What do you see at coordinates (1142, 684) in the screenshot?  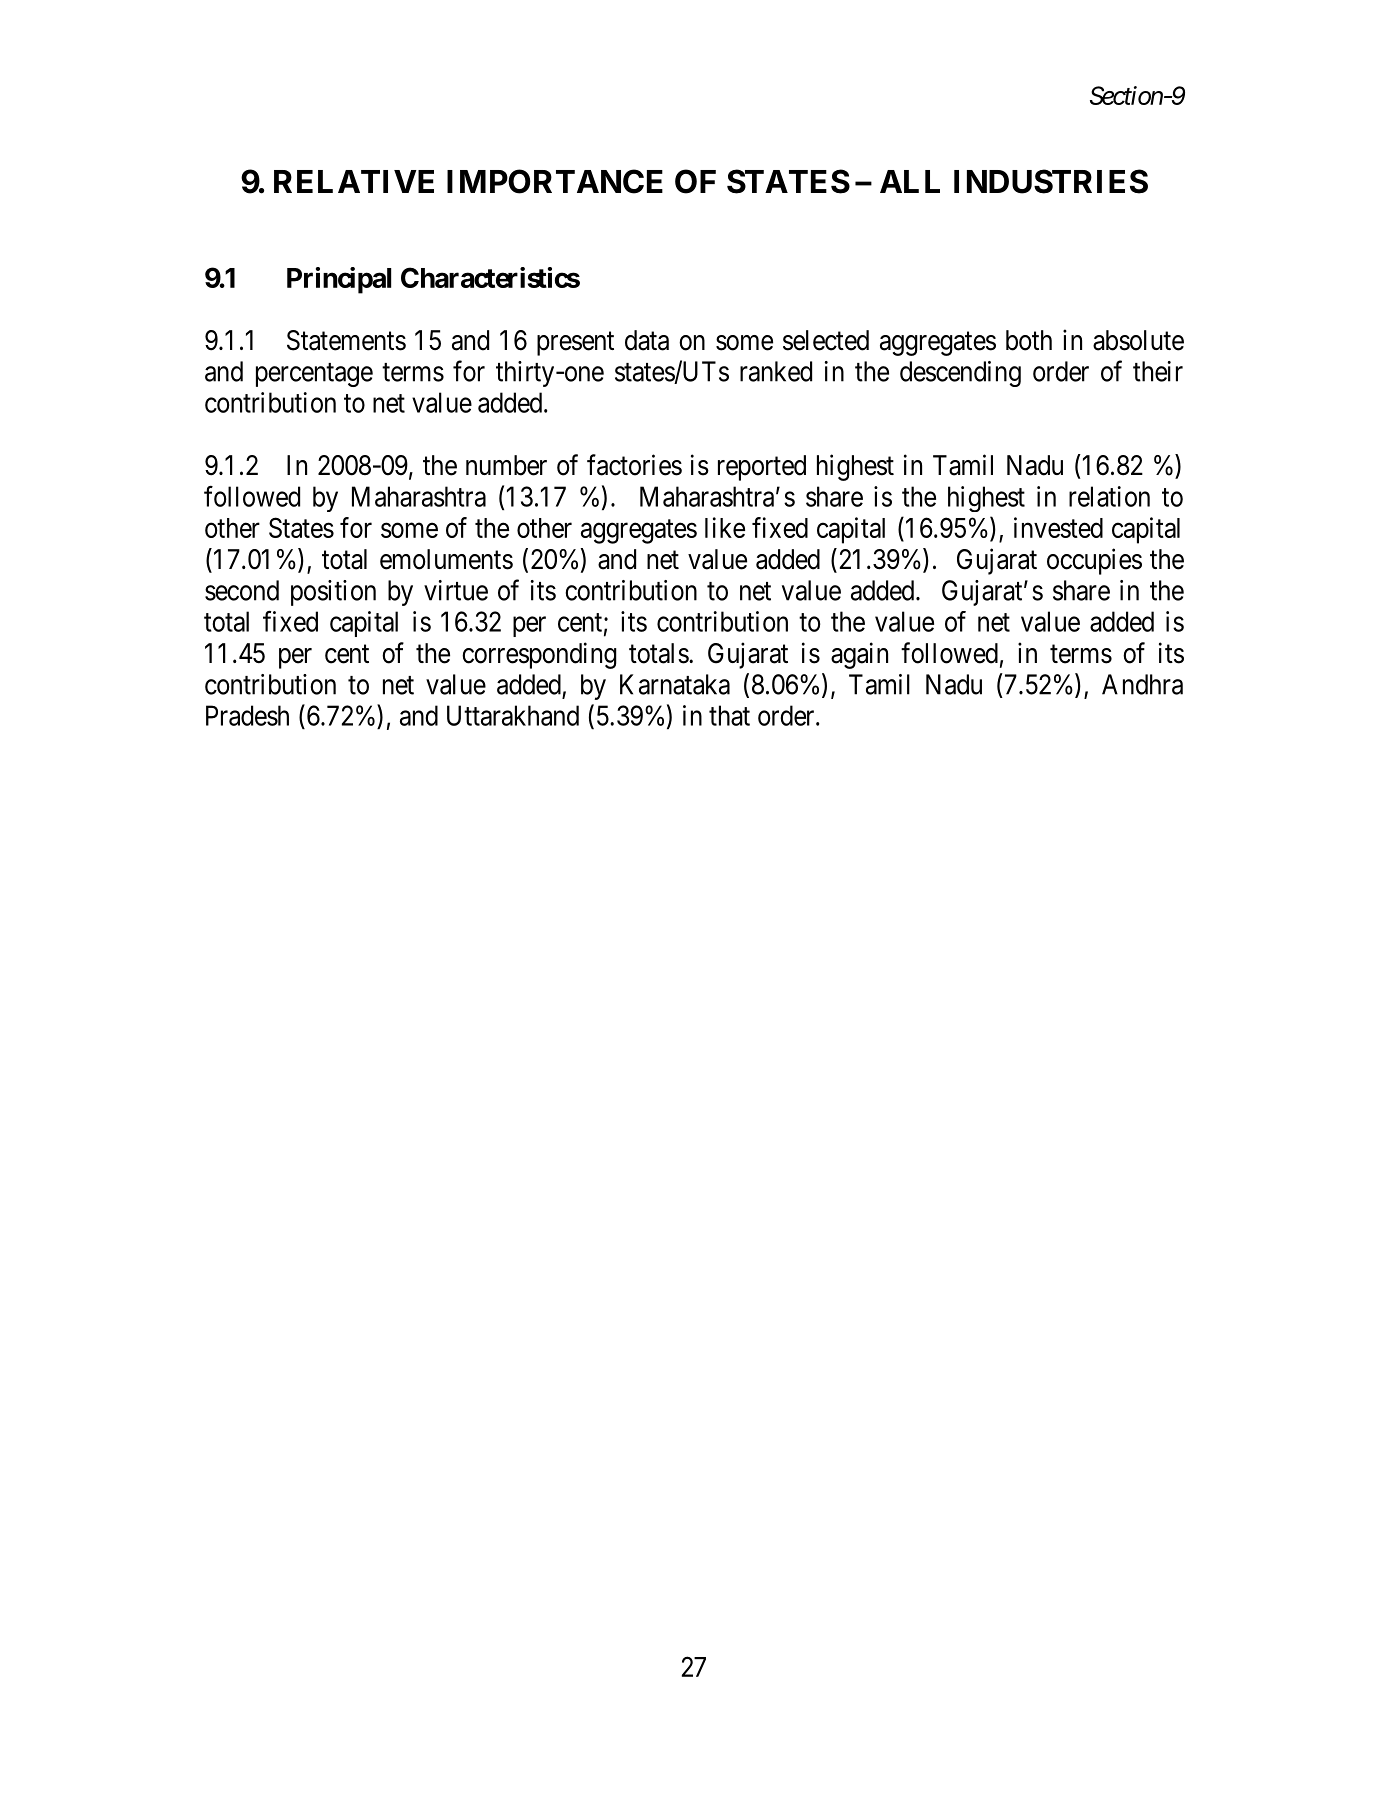 I see `Andhra` at bounding box center [1142, 684].
